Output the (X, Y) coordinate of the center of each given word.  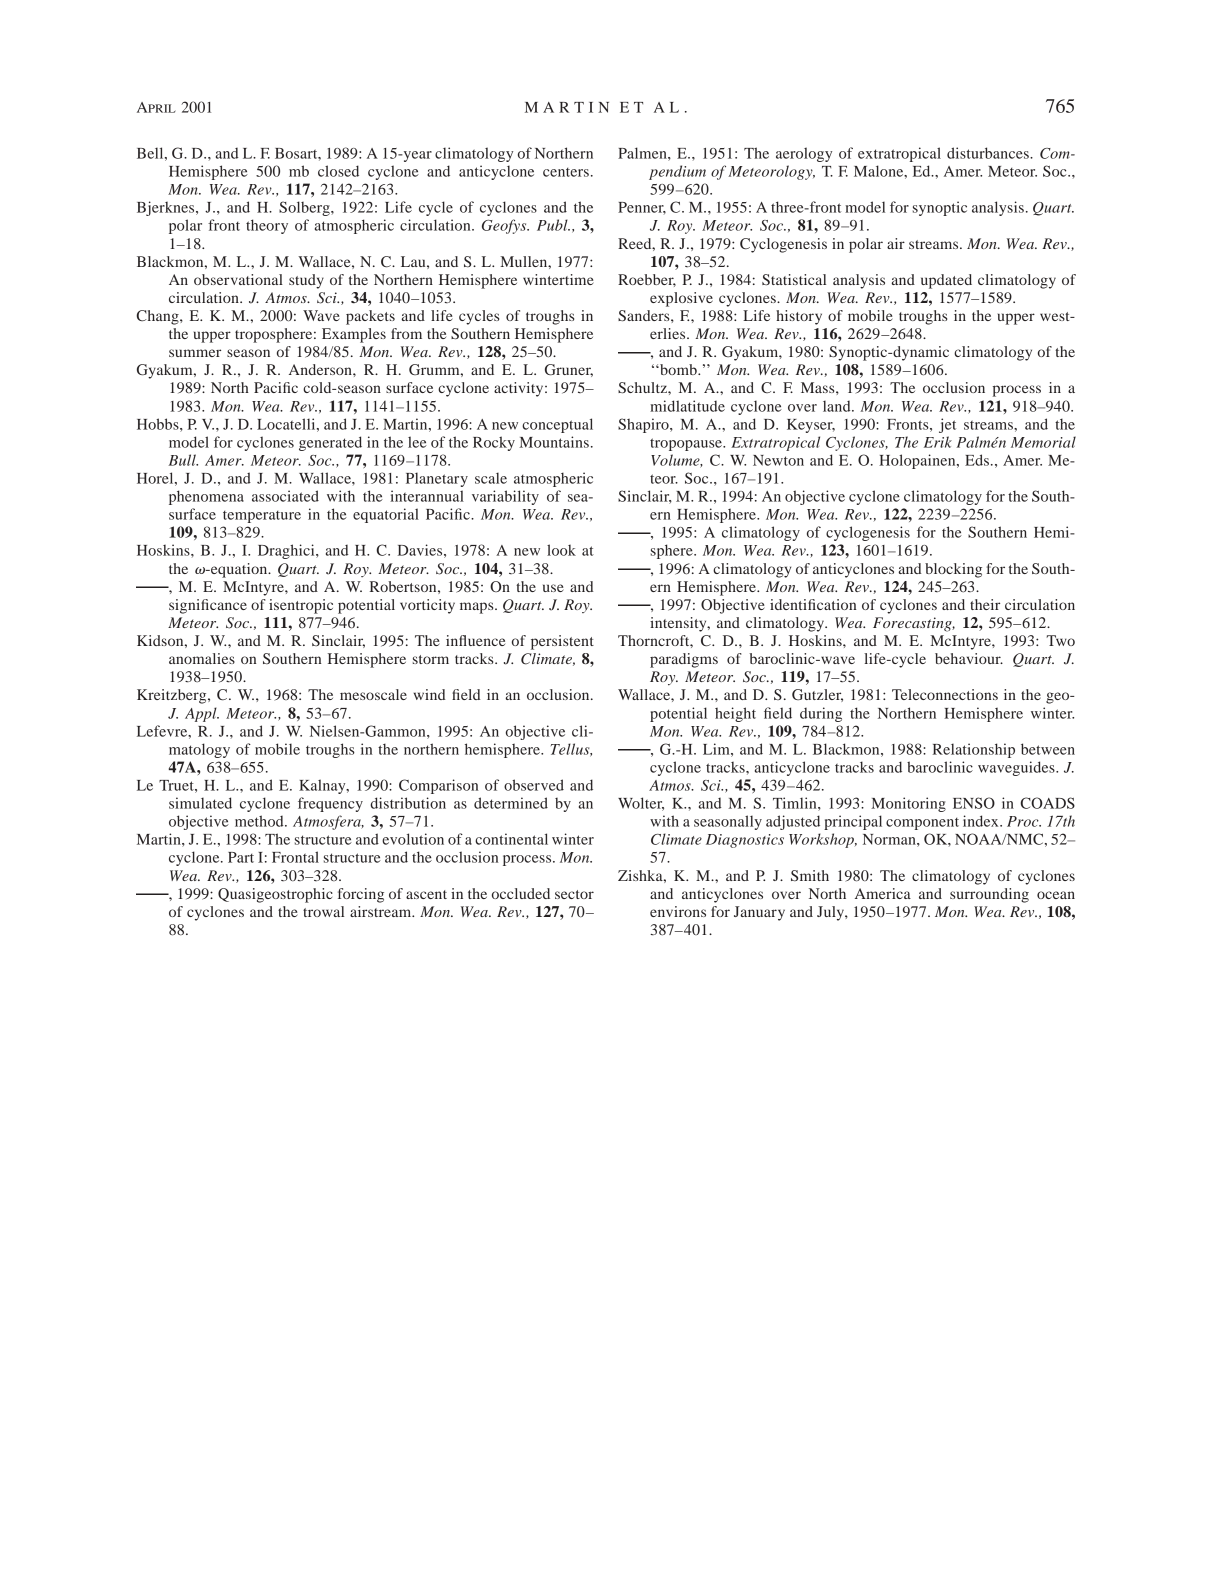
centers (566, 172)
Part (241, 857)
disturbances (989, 153)
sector (574, 894)
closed (338, 171)
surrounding (989, 895)
